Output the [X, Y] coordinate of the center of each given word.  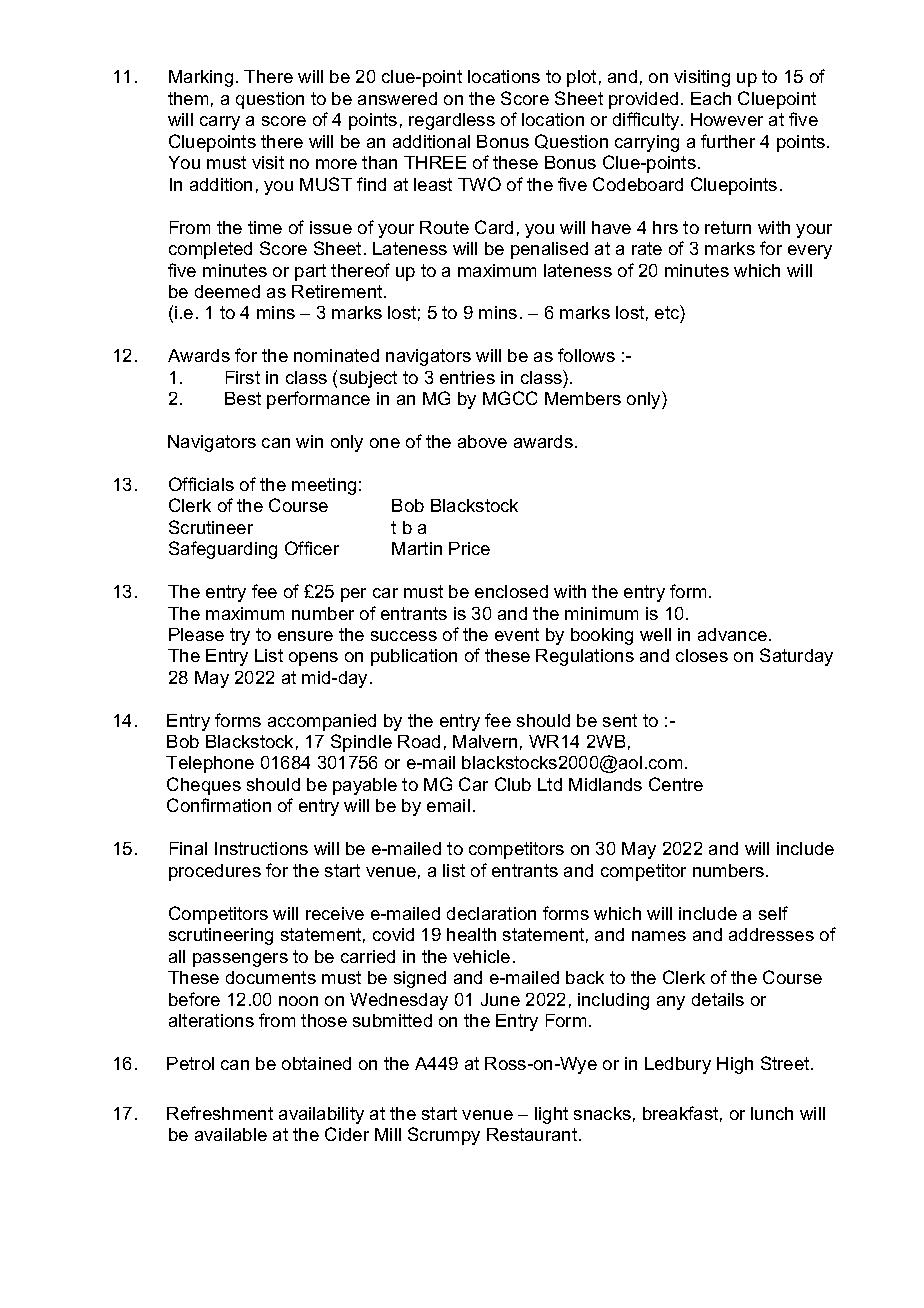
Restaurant [533, 1134]
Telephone [210, 764]
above [482, 441]
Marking [201, 78]
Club [513, 784]
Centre [676, 784]
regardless [452, 121]
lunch [772, 1113]
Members [583, 398]
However [727, 119]
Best [243, 398]
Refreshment [220, 1113]
